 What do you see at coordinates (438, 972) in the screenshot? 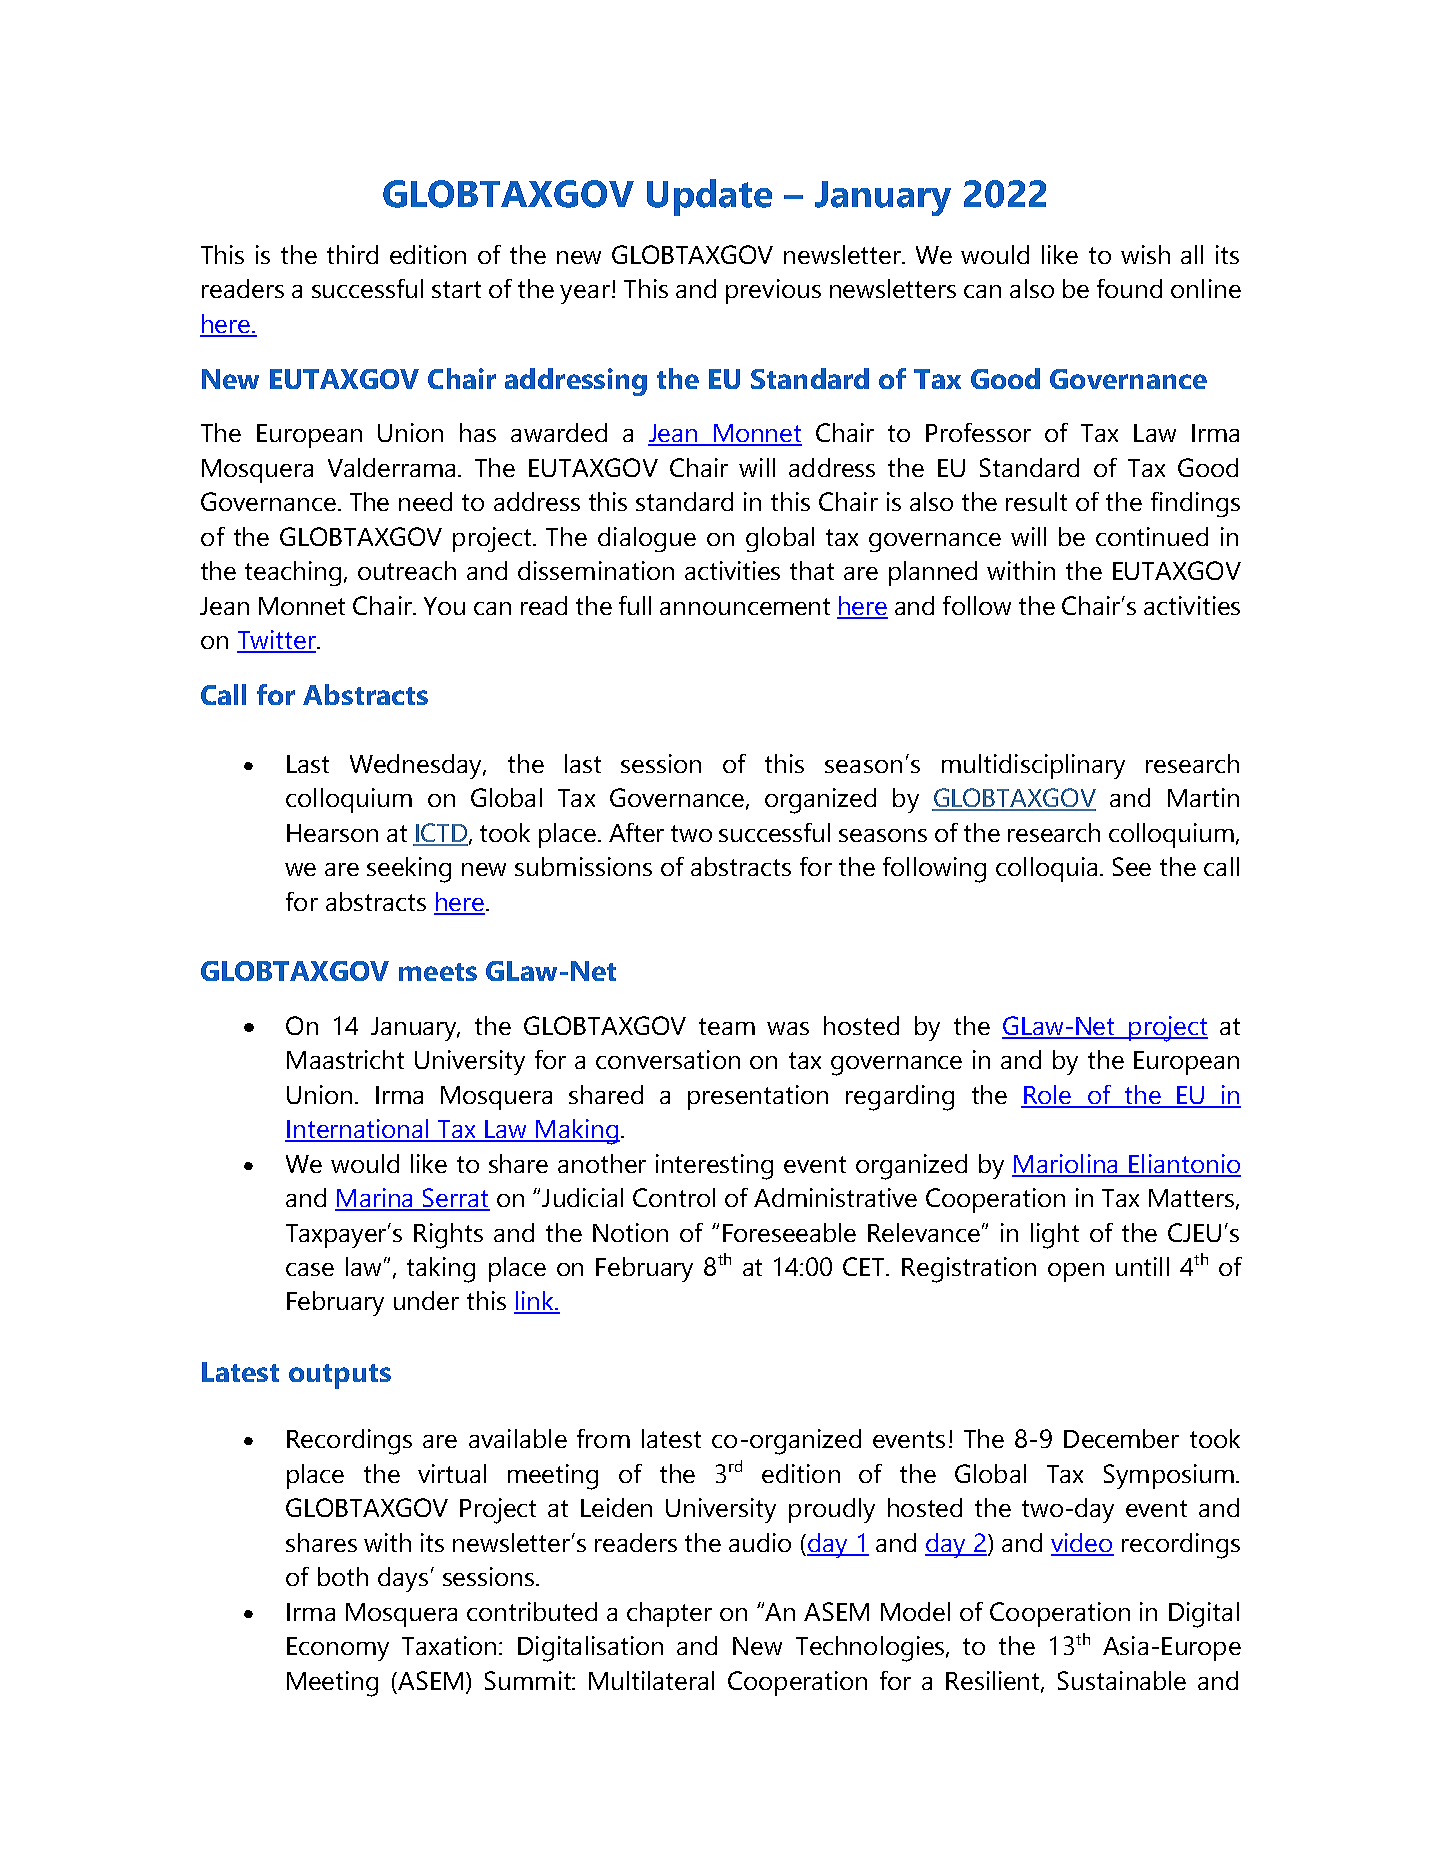
I see `meets` at bounding box center [438, 972].
